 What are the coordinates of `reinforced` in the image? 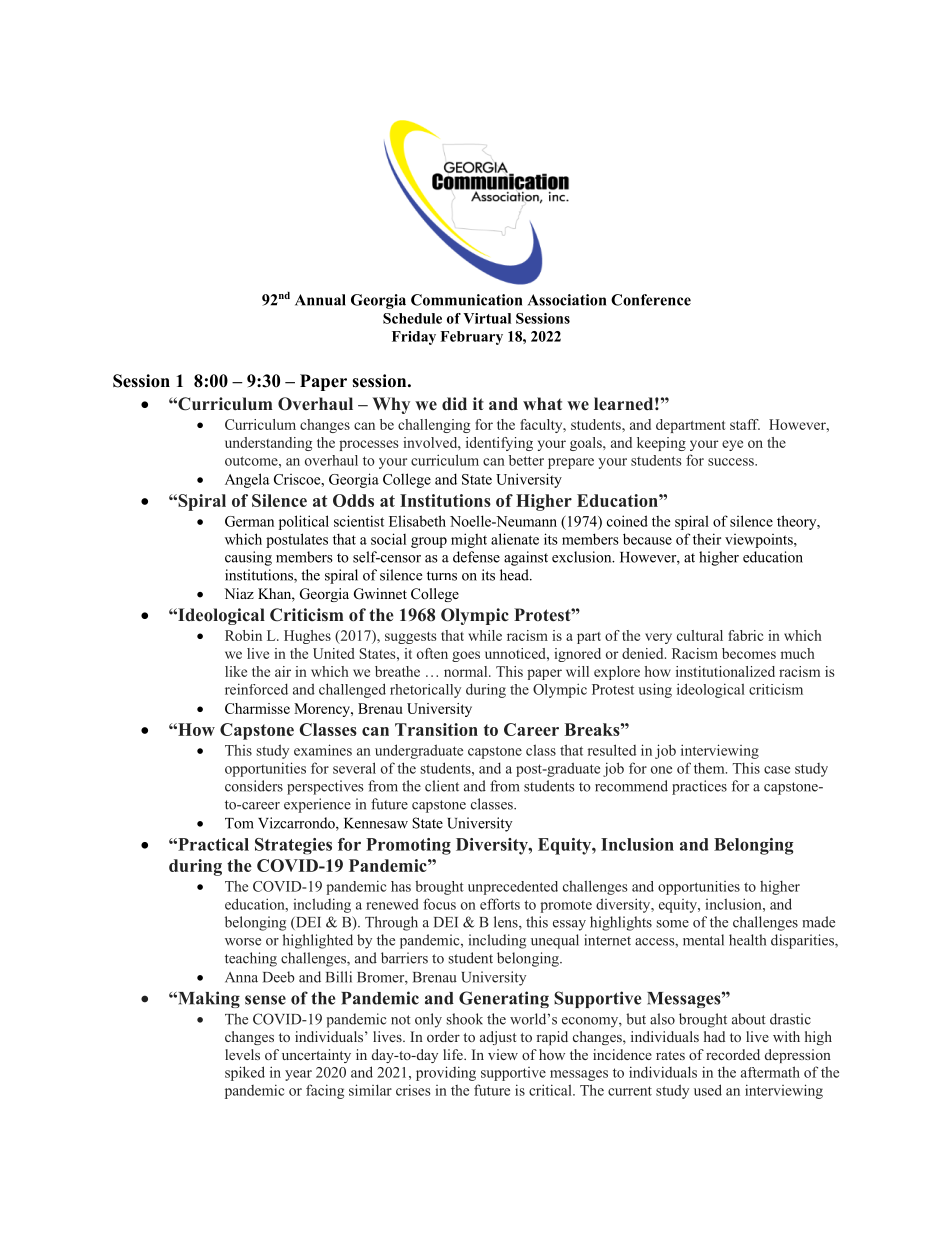 It's located at (256, 689).
